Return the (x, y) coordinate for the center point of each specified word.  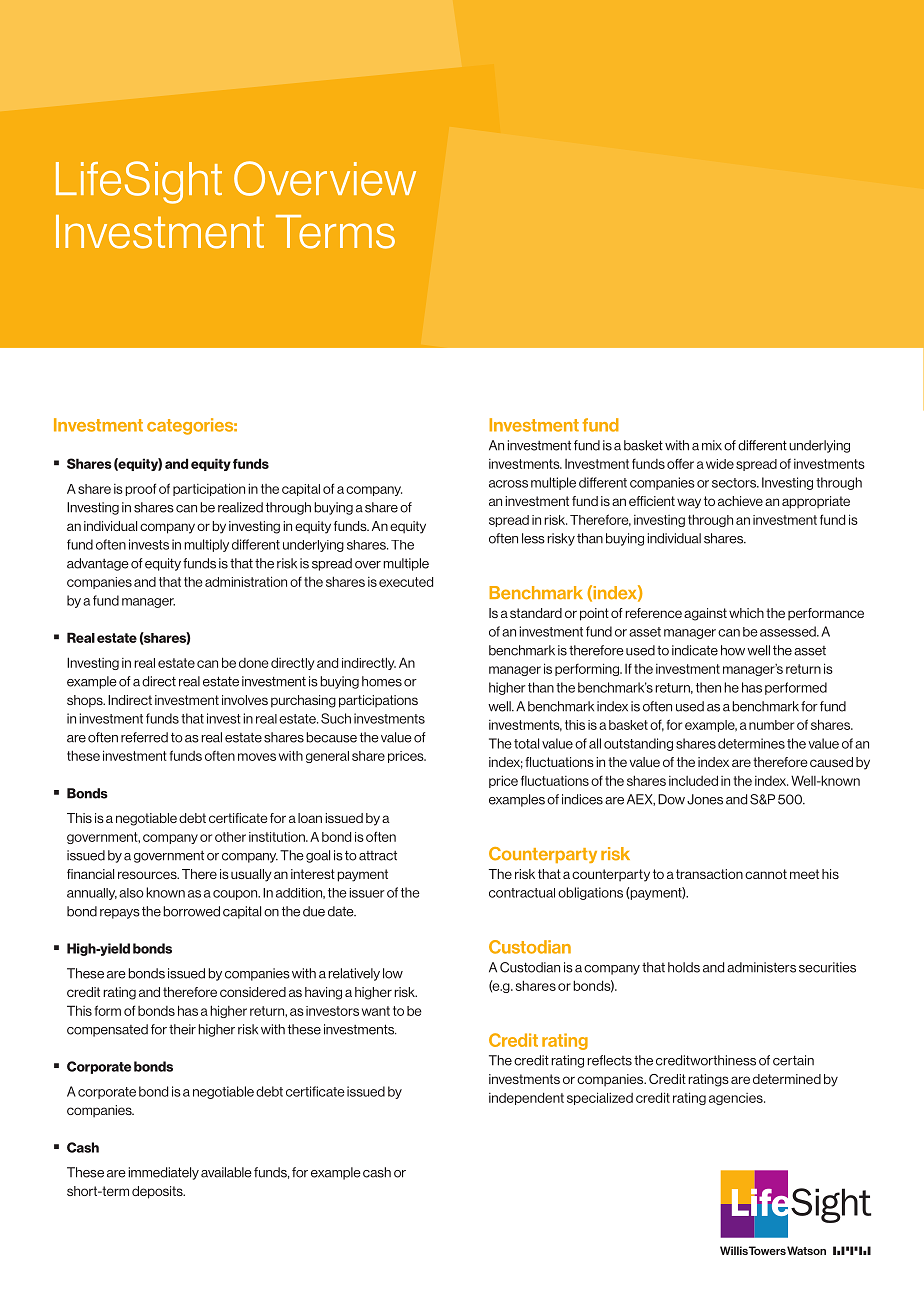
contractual (522, 893)
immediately (163, 1173)
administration (246, 581)
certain (793, 1060)
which (746, 613)
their (182, 1029)
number (771, 725)
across (508, 484)
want (376, 1011)
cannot (766, 874)
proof (140, 489)
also (131, 893)
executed (406, 582)
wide (720, 464)
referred (144, 737)
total (526, 743)
